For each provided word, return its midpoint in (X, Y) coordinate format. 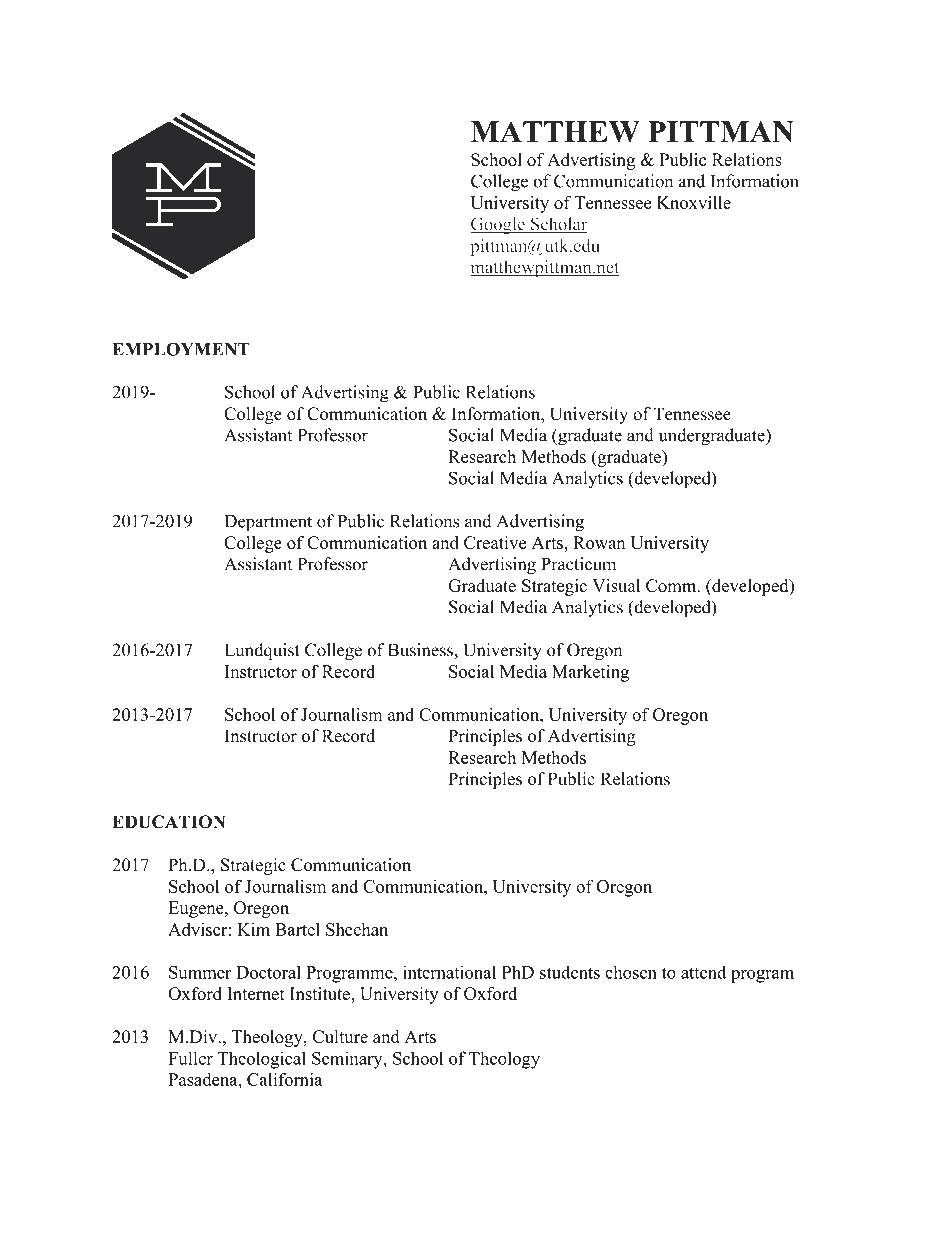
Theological (262, 1060)
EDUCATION (169, 822)
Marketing (590, 673)
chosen (631, 972)
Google (498, 225)
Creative (495, 542)
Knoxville (694, 202)
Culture (340, 1036)
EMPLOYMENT (181, 349)
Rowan (599, 542)
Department (268, 523)
